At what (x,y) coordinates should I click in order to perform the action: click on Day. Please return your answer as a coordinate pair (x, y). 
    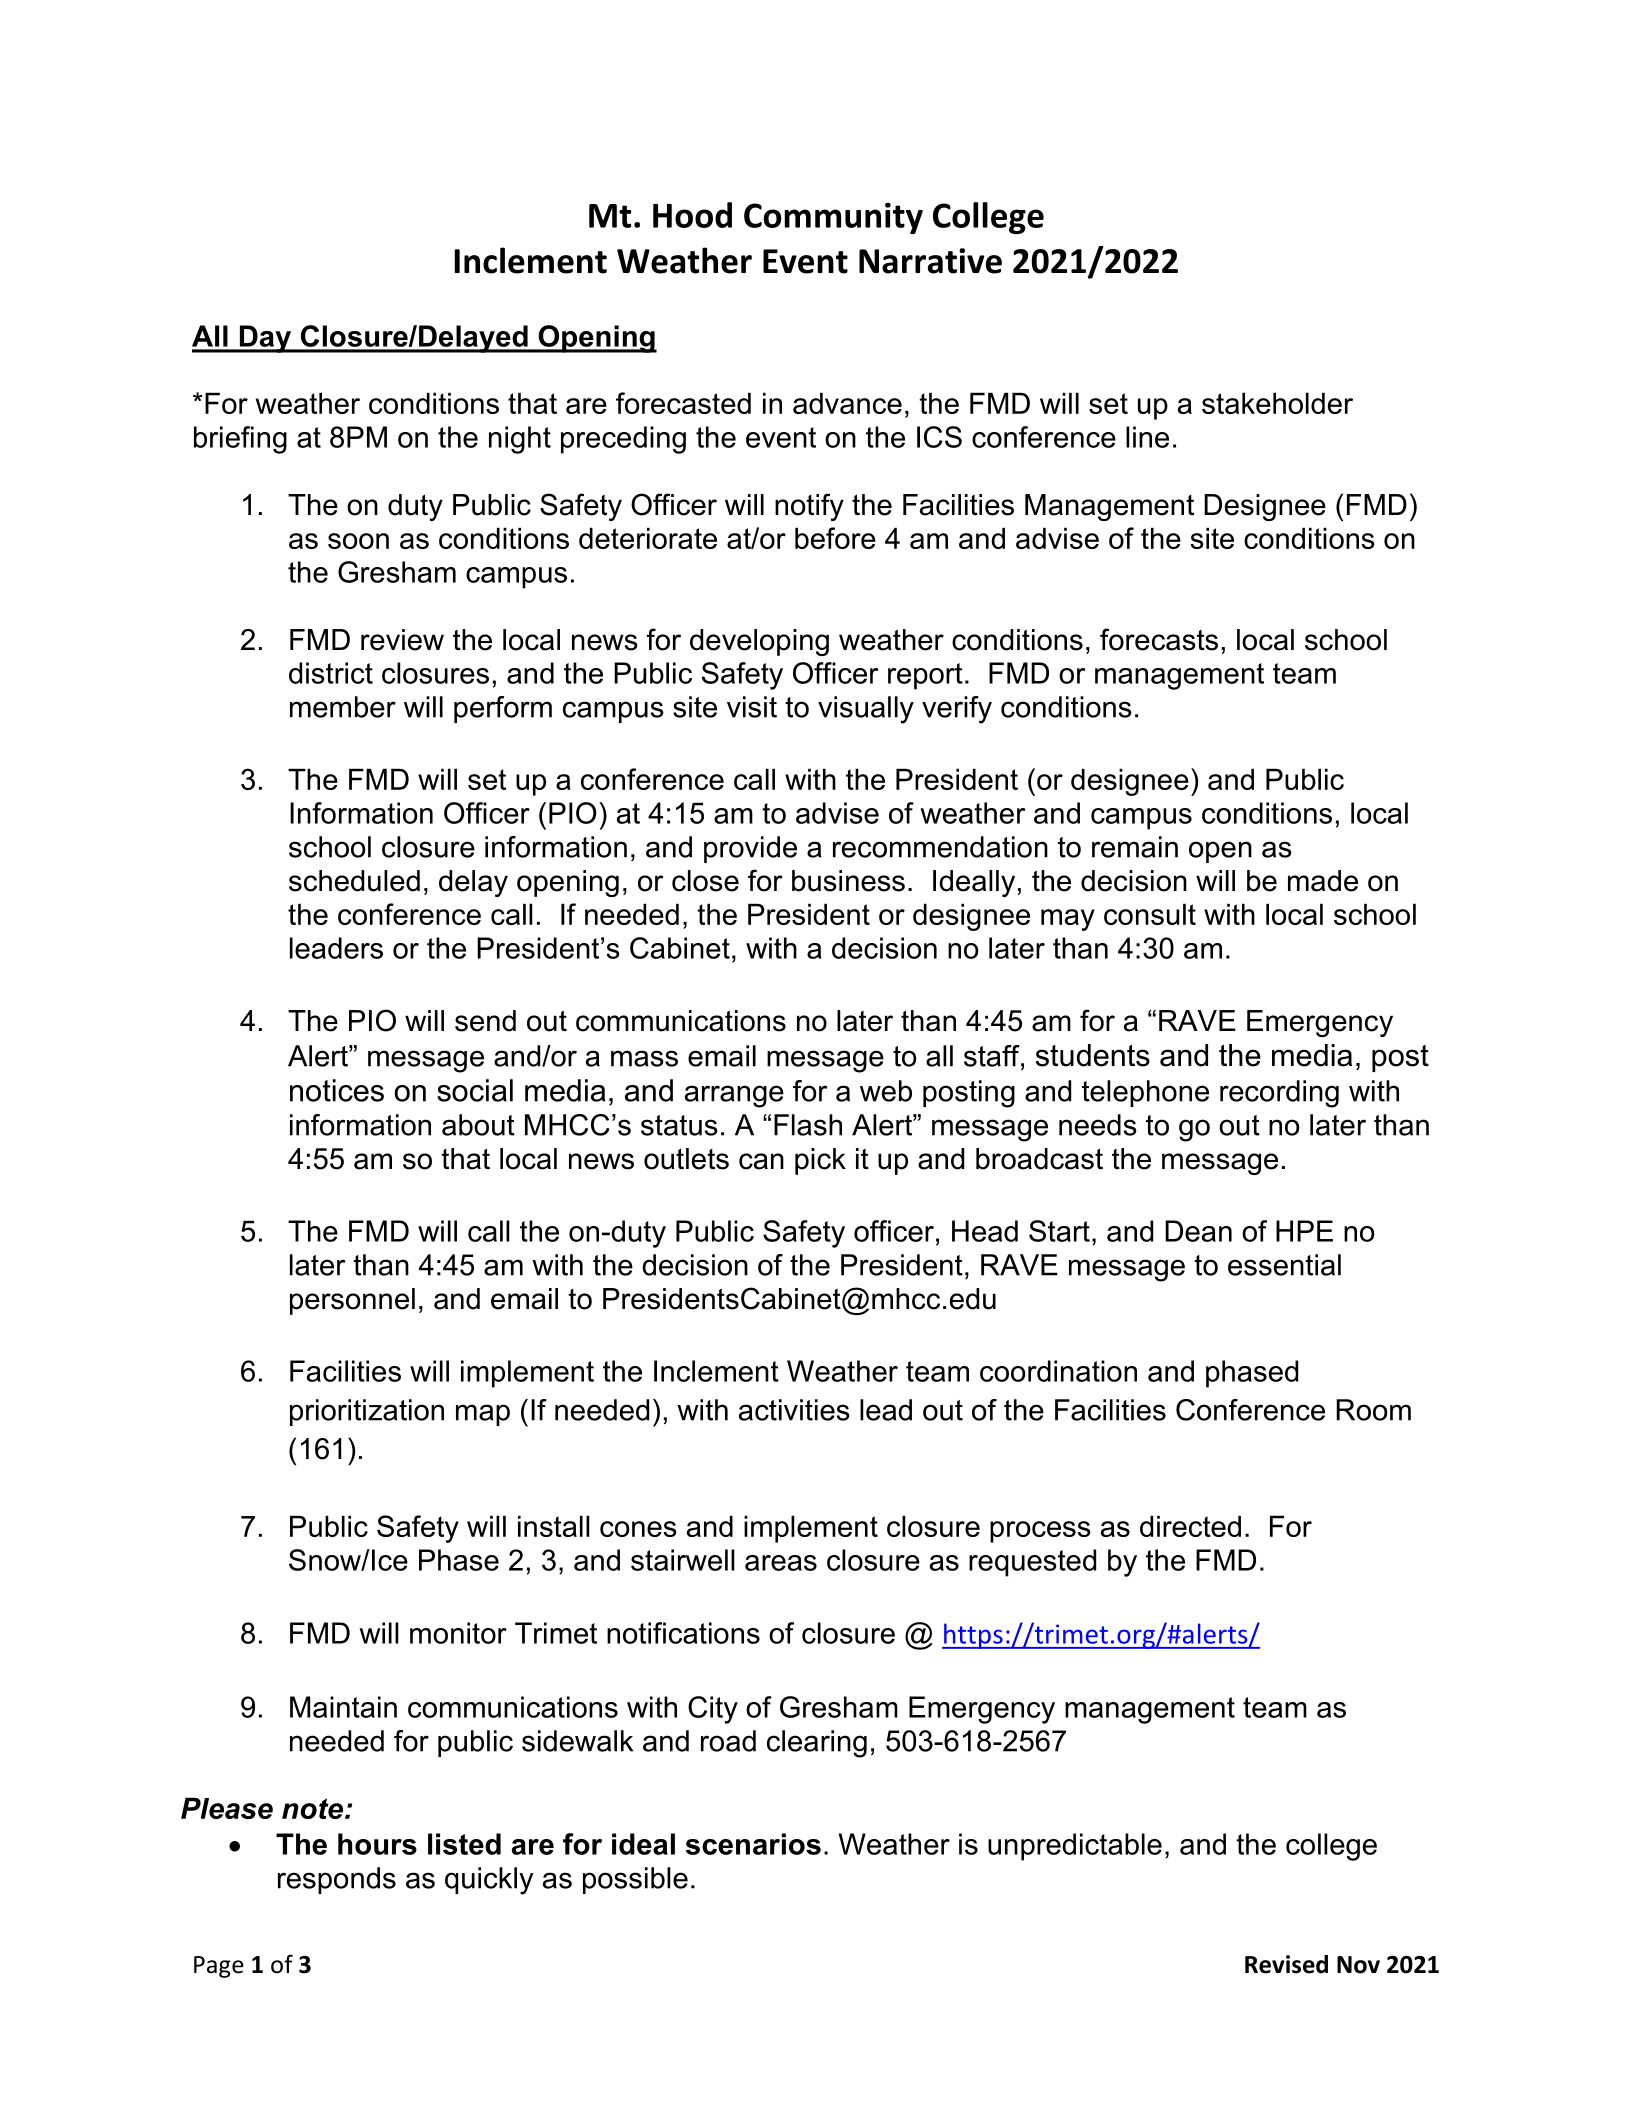
    Looking at the image, I should click on (265, 339).
